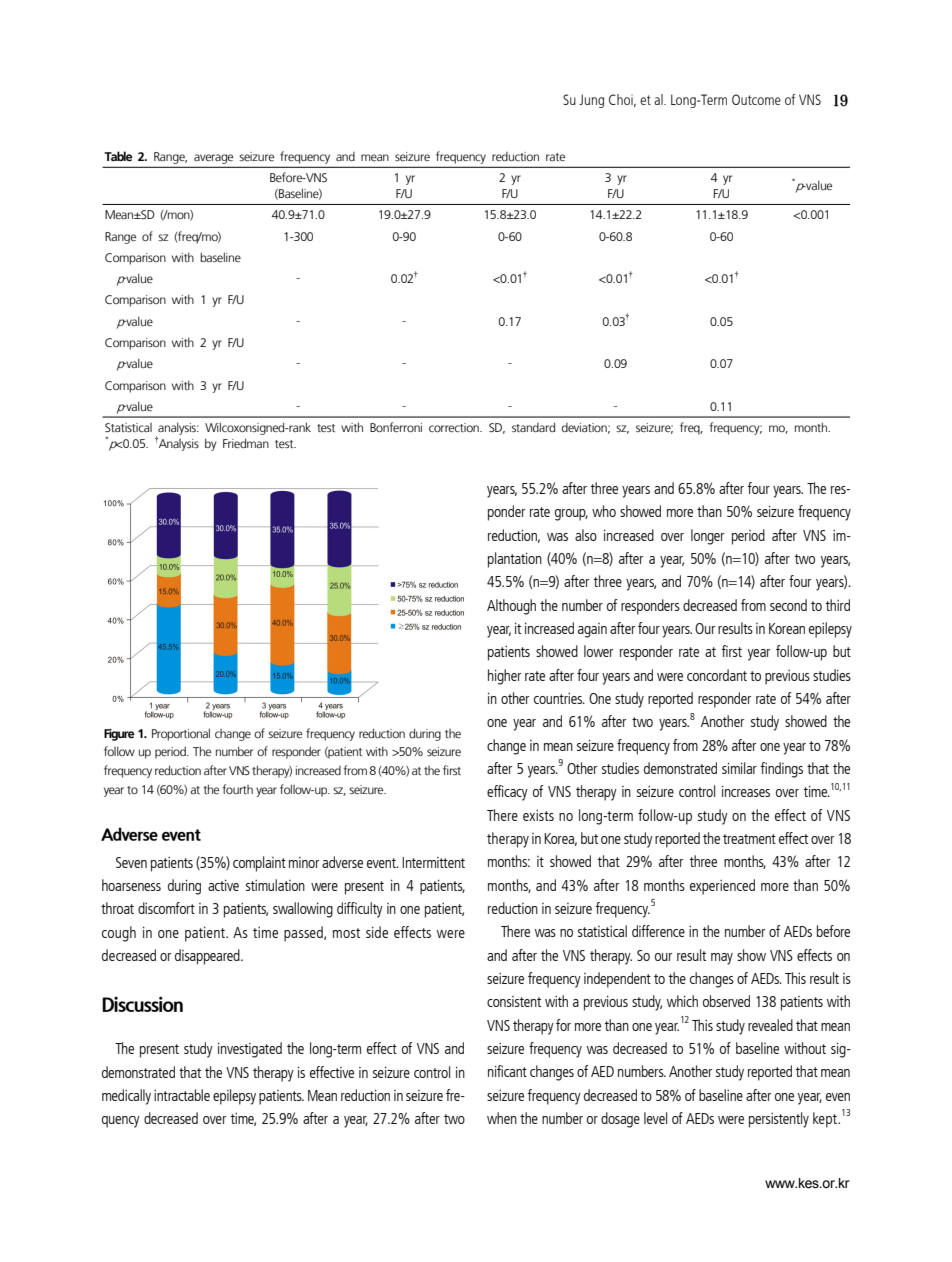 The image size is (952, 1262). What do you see at coordinates (223, 885) in the screenshot?
I see `active` at bounding box center [223, 885].
